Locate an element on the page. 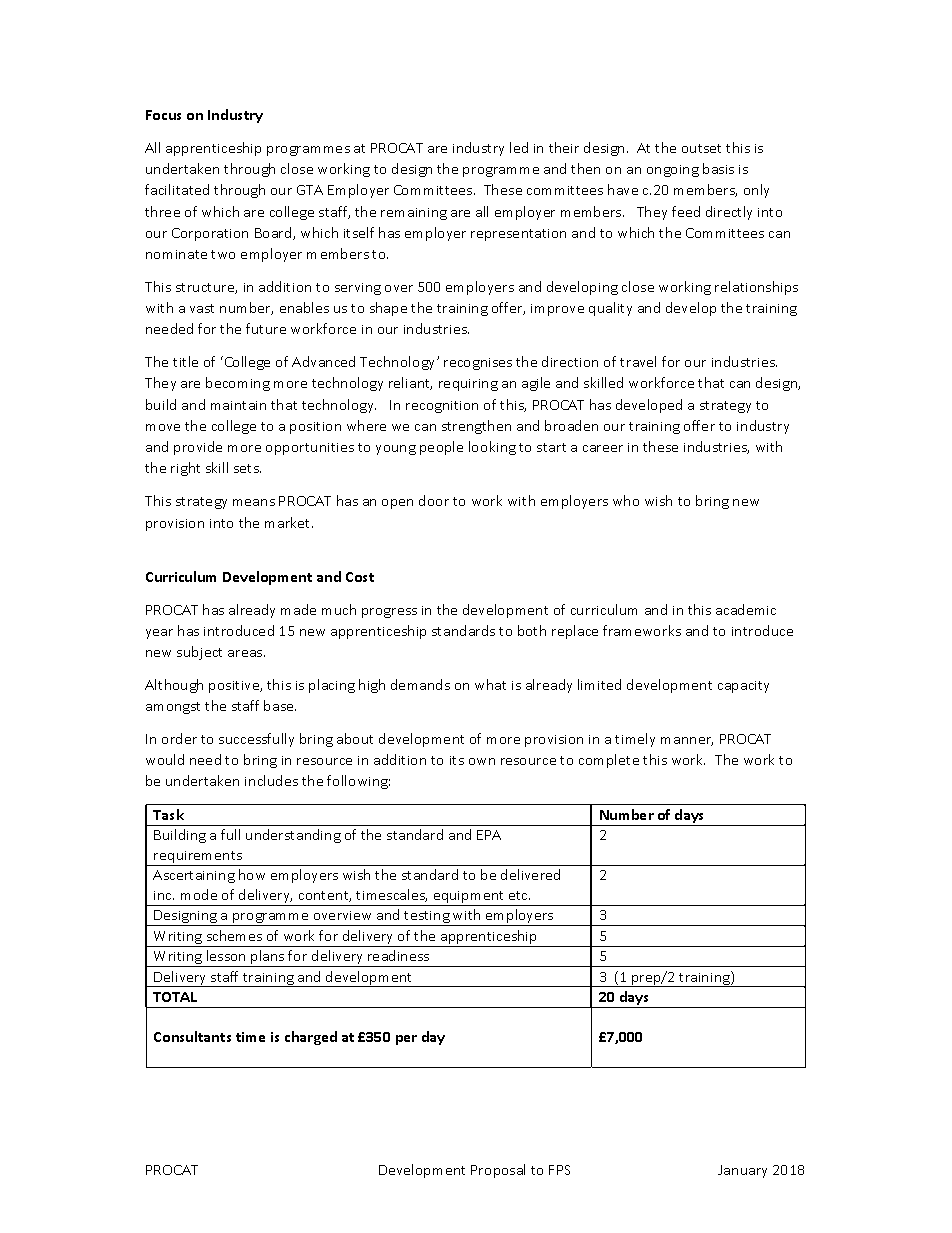 The width and height of the page is (952, 1233). remaining is located at coordinates (414, 214).
